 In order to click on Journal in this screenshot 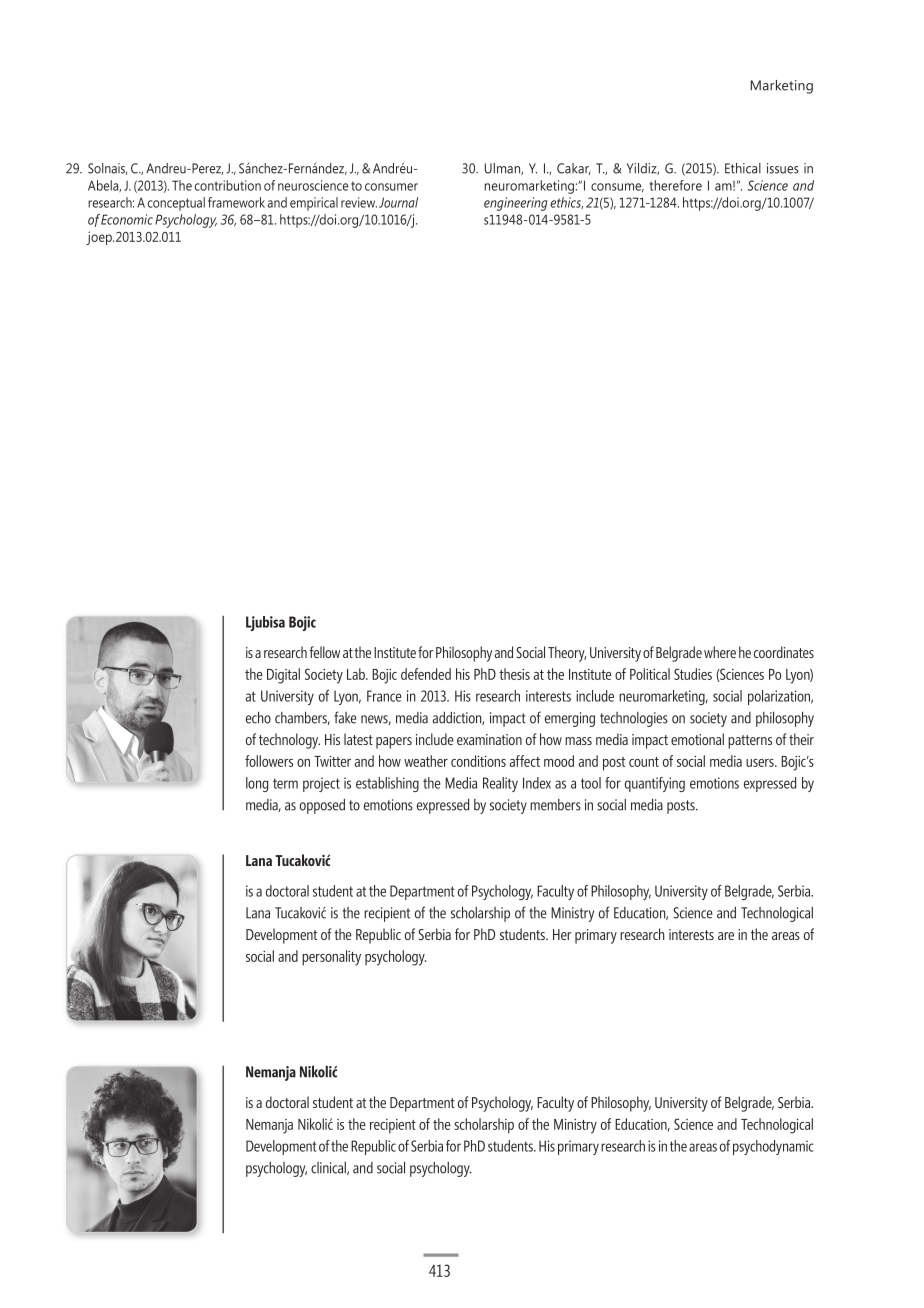, I will do `click(398, 202)`.
